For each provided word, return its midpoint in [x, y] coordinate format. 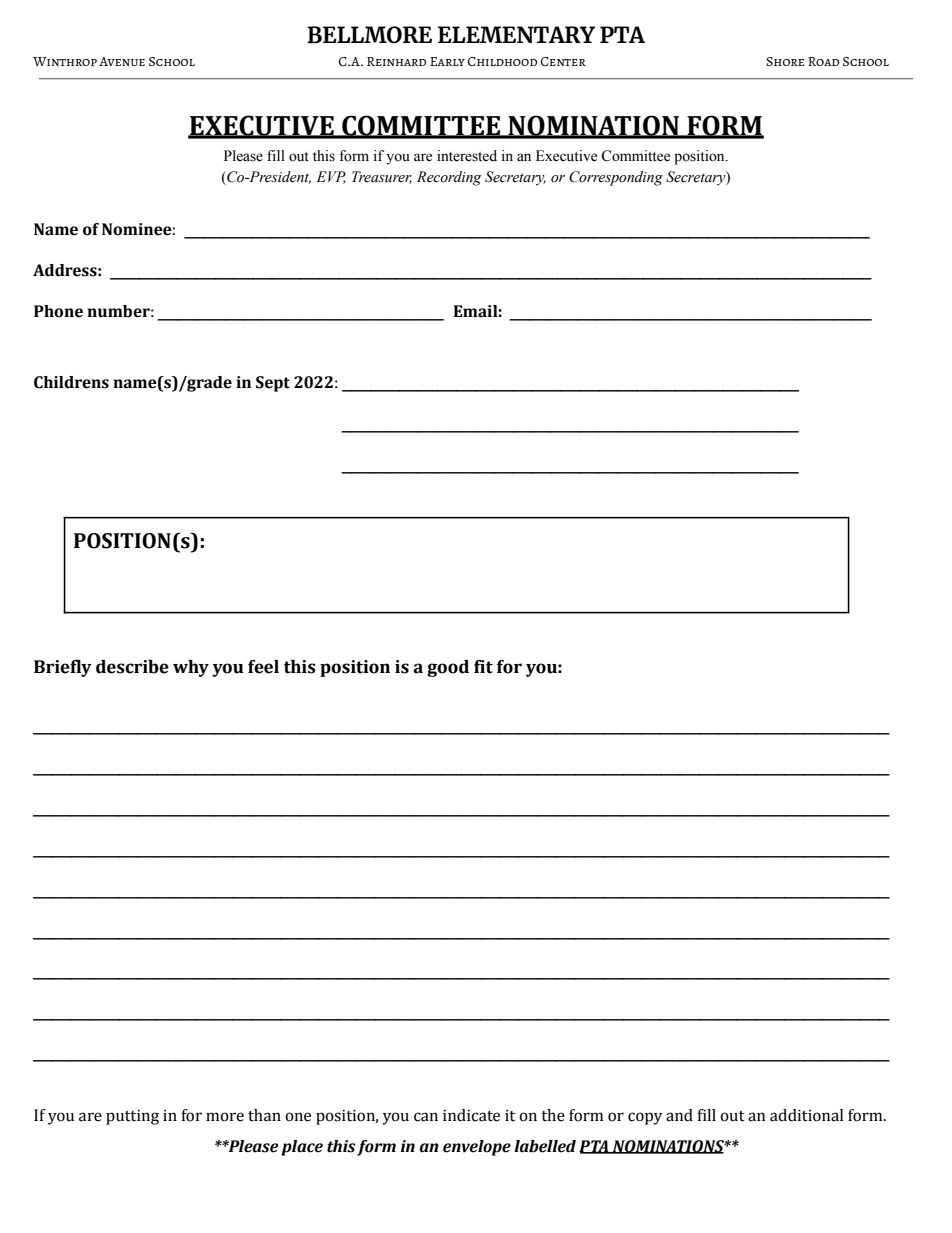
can [426, 1117]
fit [483, 667]
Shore [785, 61]
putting [132, 1117]
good [448, 668]
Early [447, 61]
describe [132, 667]
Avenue [122, 62]
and [679, 1115]
